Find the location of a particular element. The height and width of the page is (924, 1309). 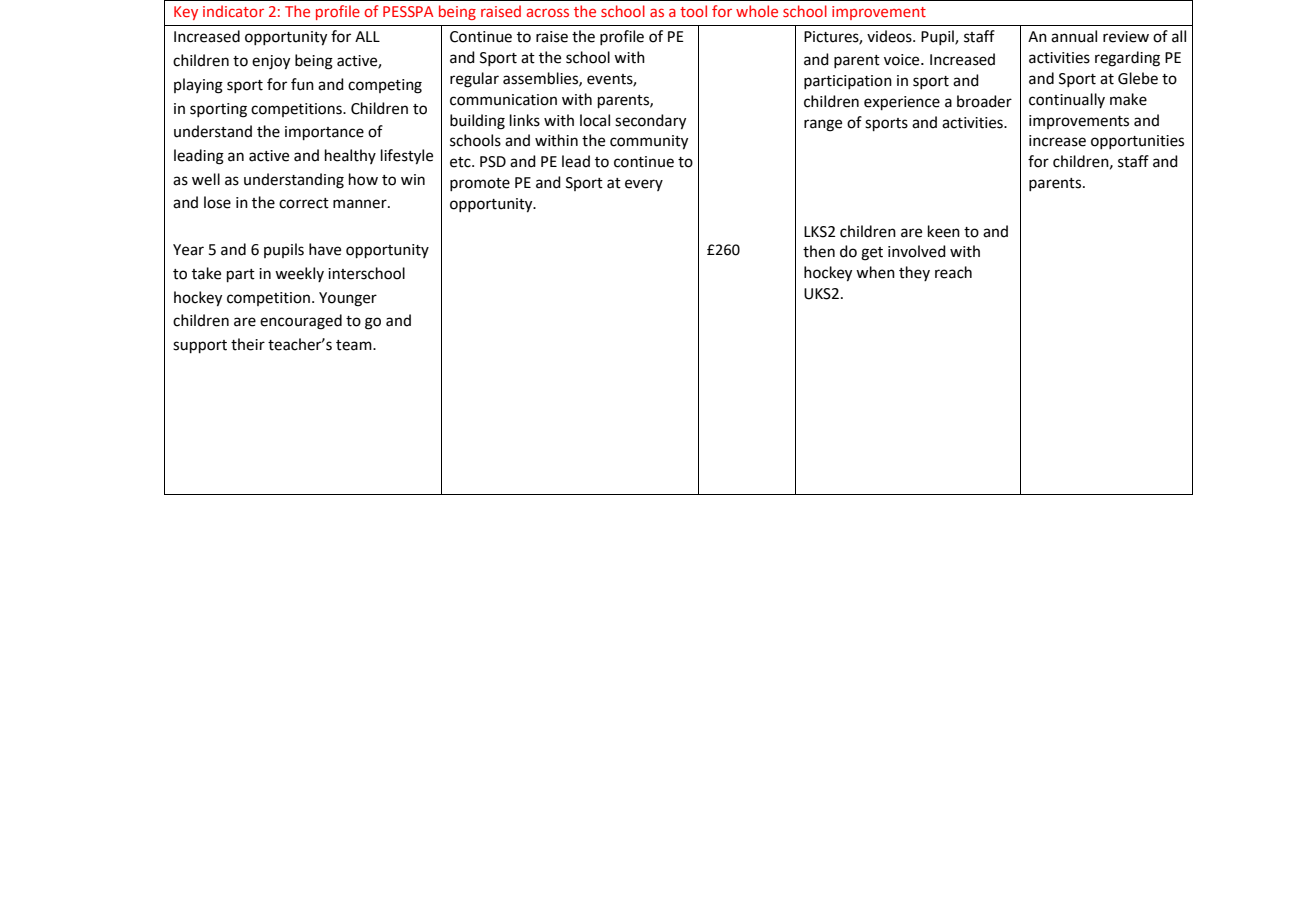

then is located at coordinates (819, 251).
